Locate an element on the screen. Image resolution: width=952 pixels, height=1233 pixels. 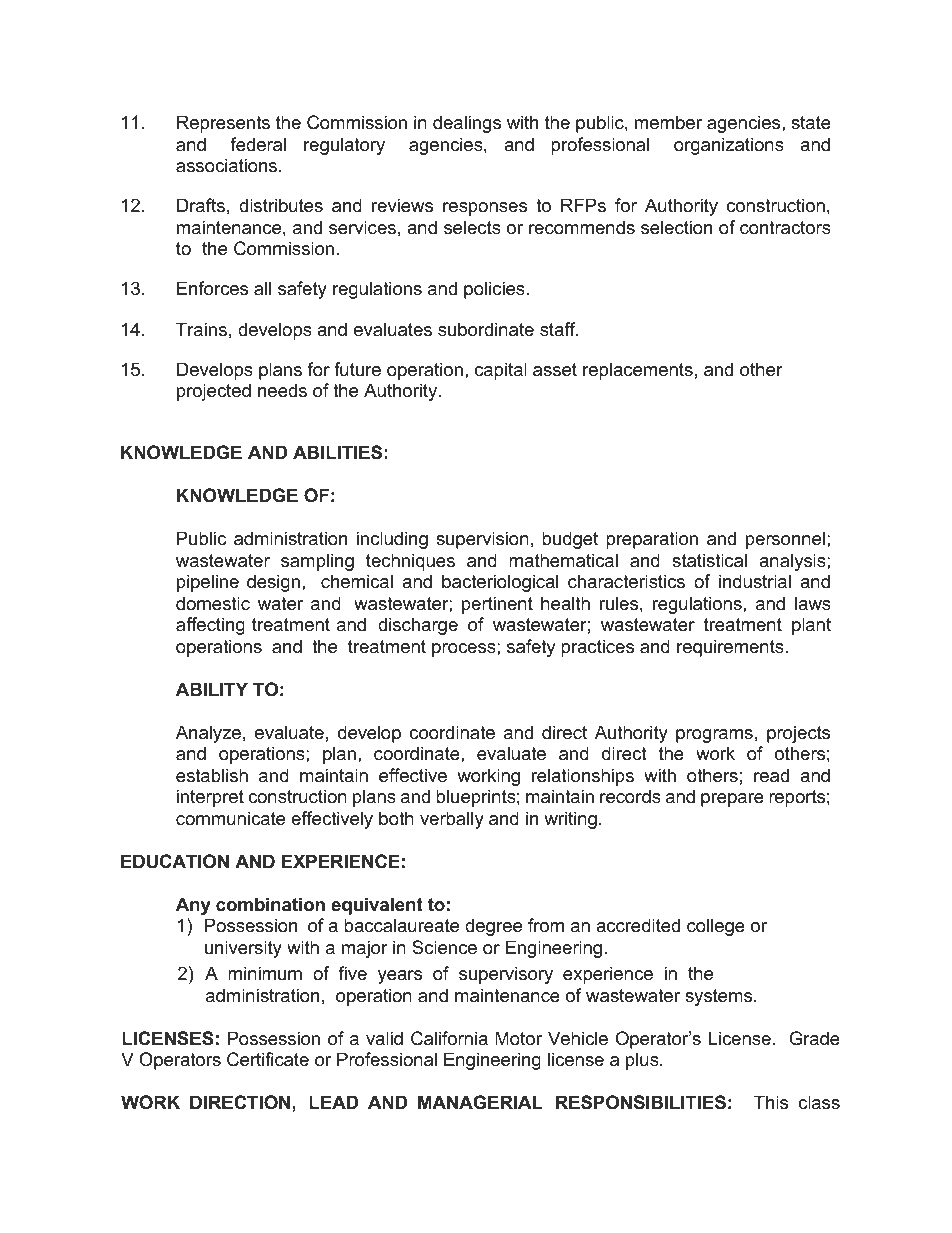
Certificate is located at coordinates (268, 1059).
